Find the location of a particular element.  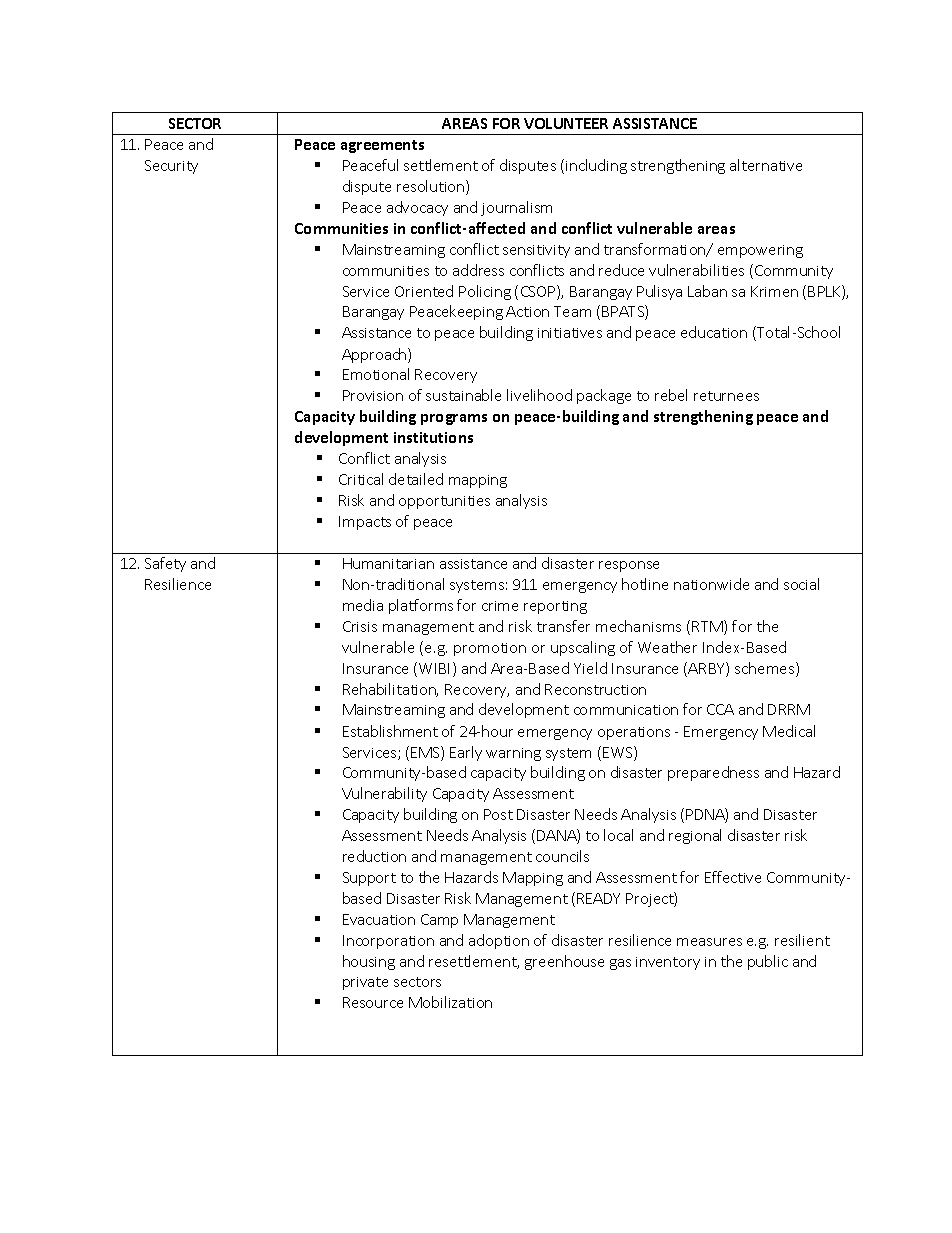

resolution is located at coordinates (432, 187).
